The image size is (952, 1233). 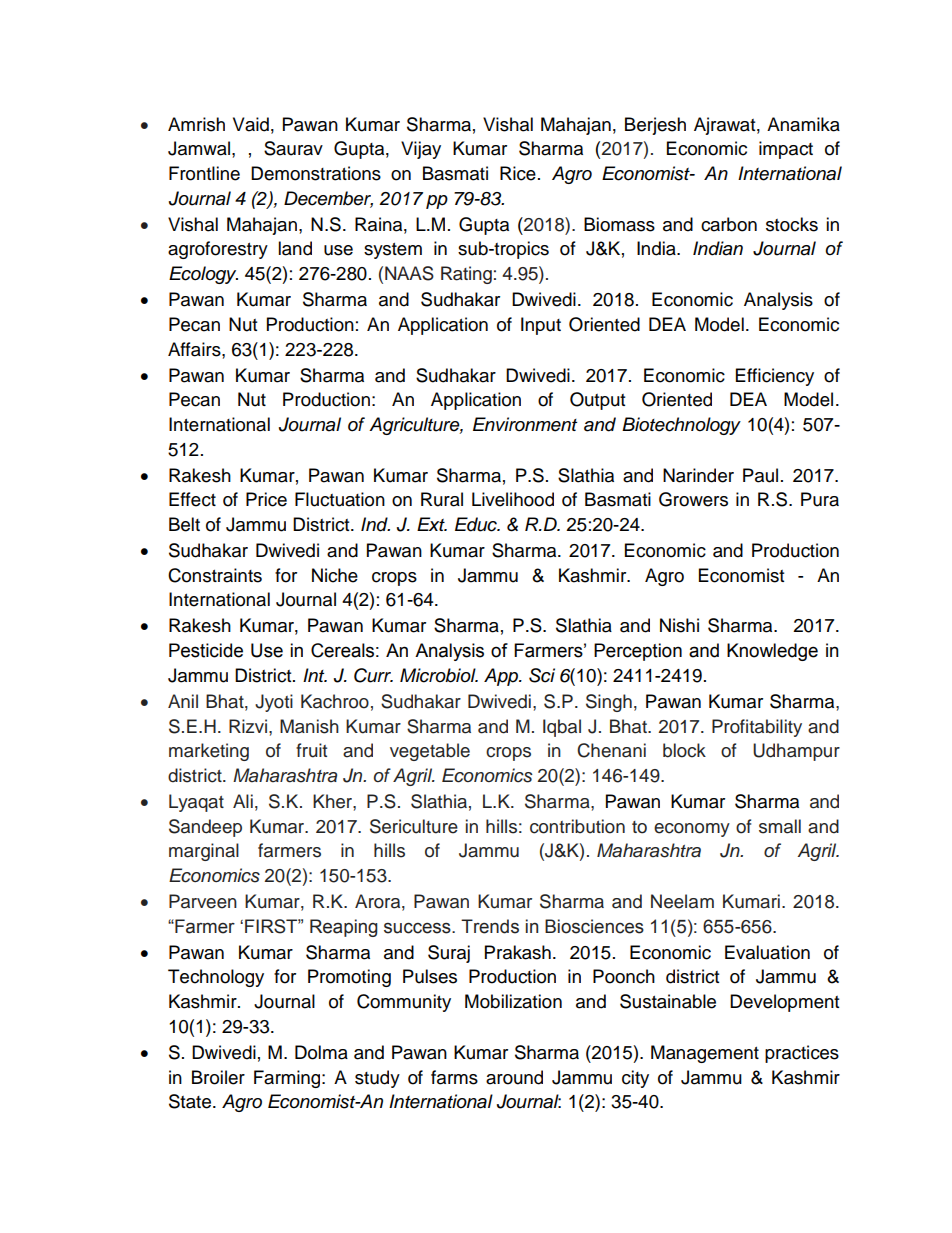 I want to click on impact, so click(x=786, y=150).
